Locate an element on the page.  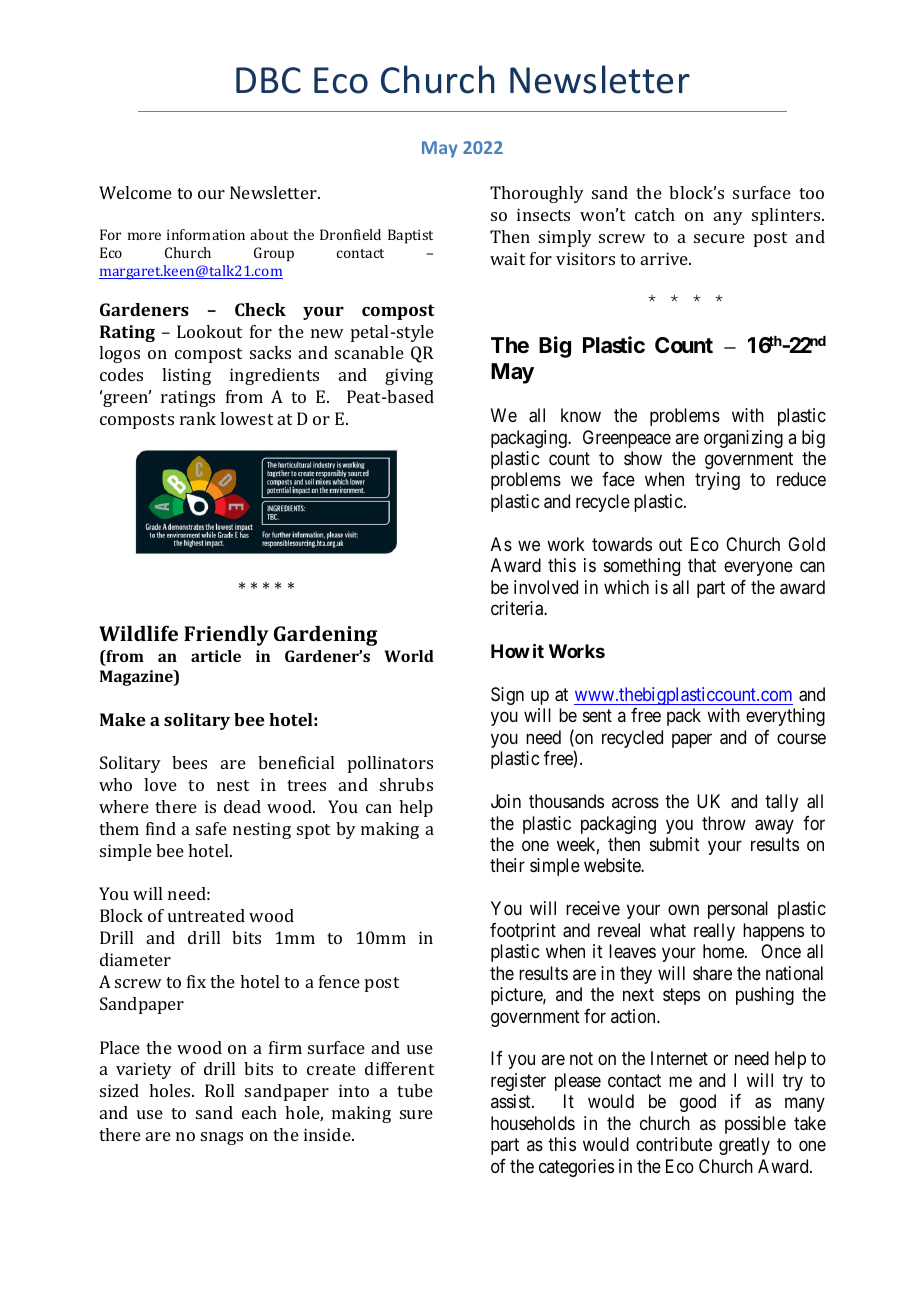
DBC is located at coordinates (268, 80).
